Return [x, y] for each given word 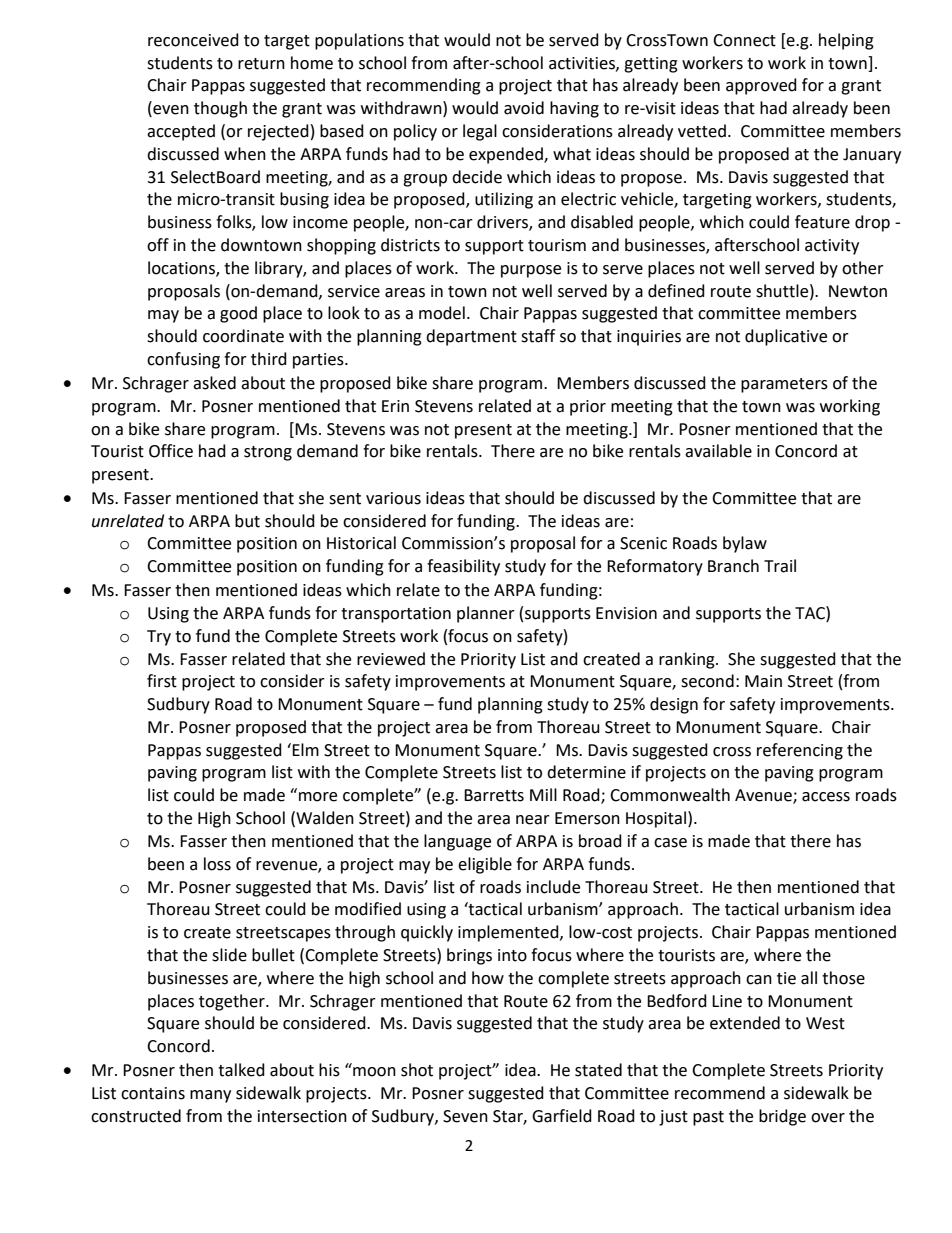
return [261, 64]
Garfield [562, 1116]
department [471, 337]
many [210, 1096]
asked [214, 383]
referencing [800, 751]
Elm [304, 749]
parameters [784, 385]
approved [761, 86]
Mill [543, 794]
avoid [524, 108]
